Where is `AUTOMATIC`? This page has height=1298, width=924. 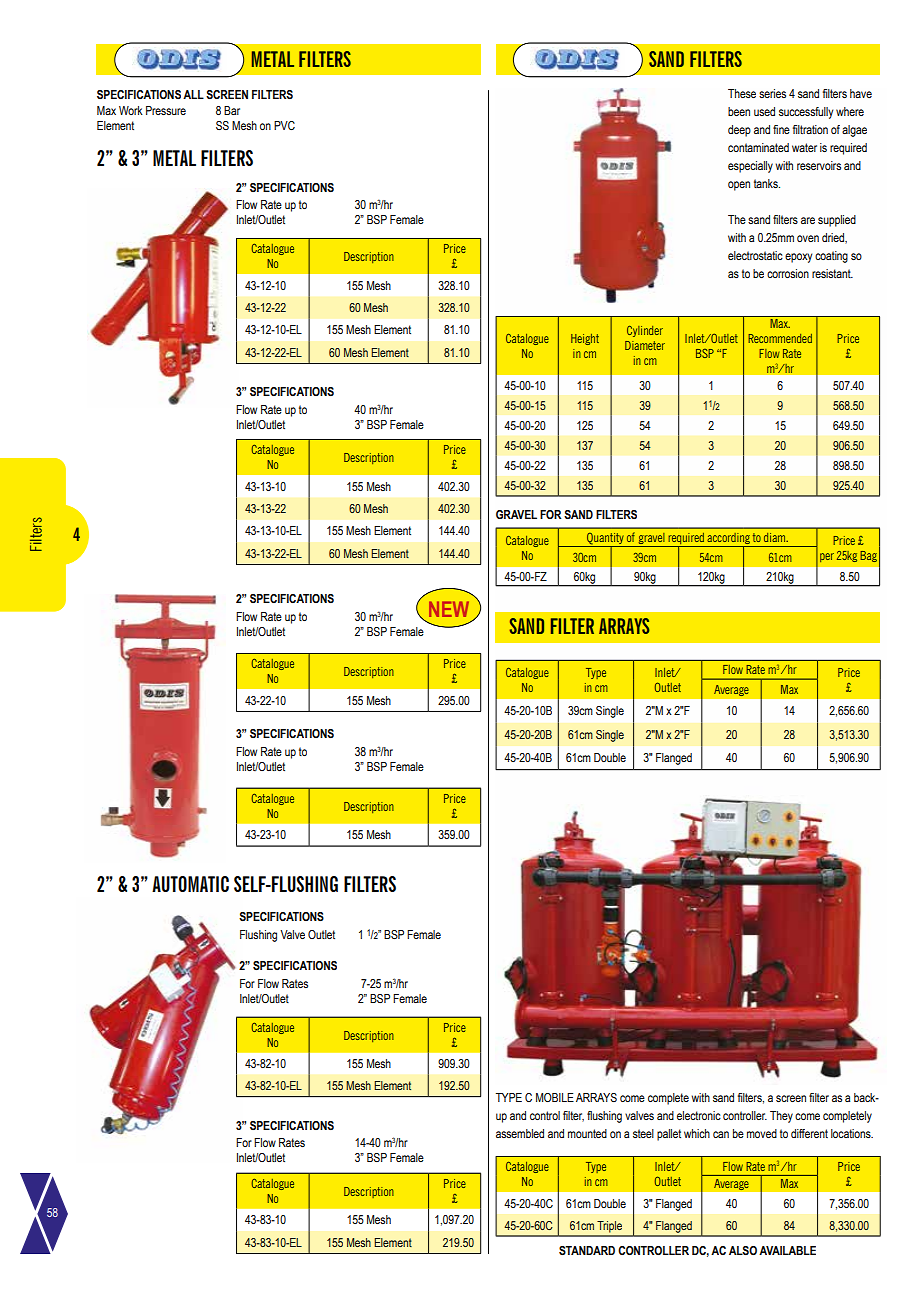 AUTOMATIC is located at coordinates (190, 884).
